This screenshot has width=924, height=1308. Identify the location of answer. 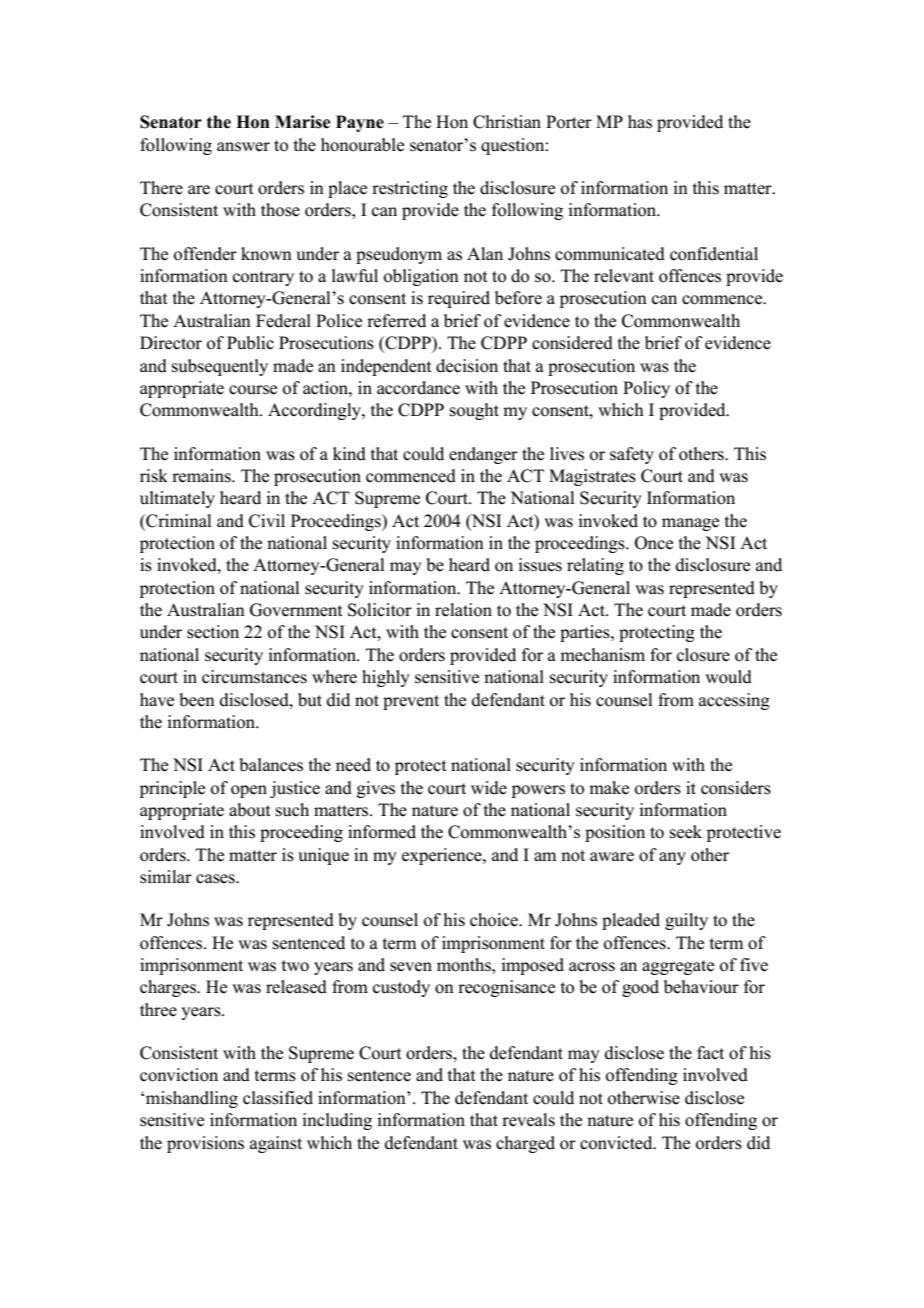
(243, 147).
